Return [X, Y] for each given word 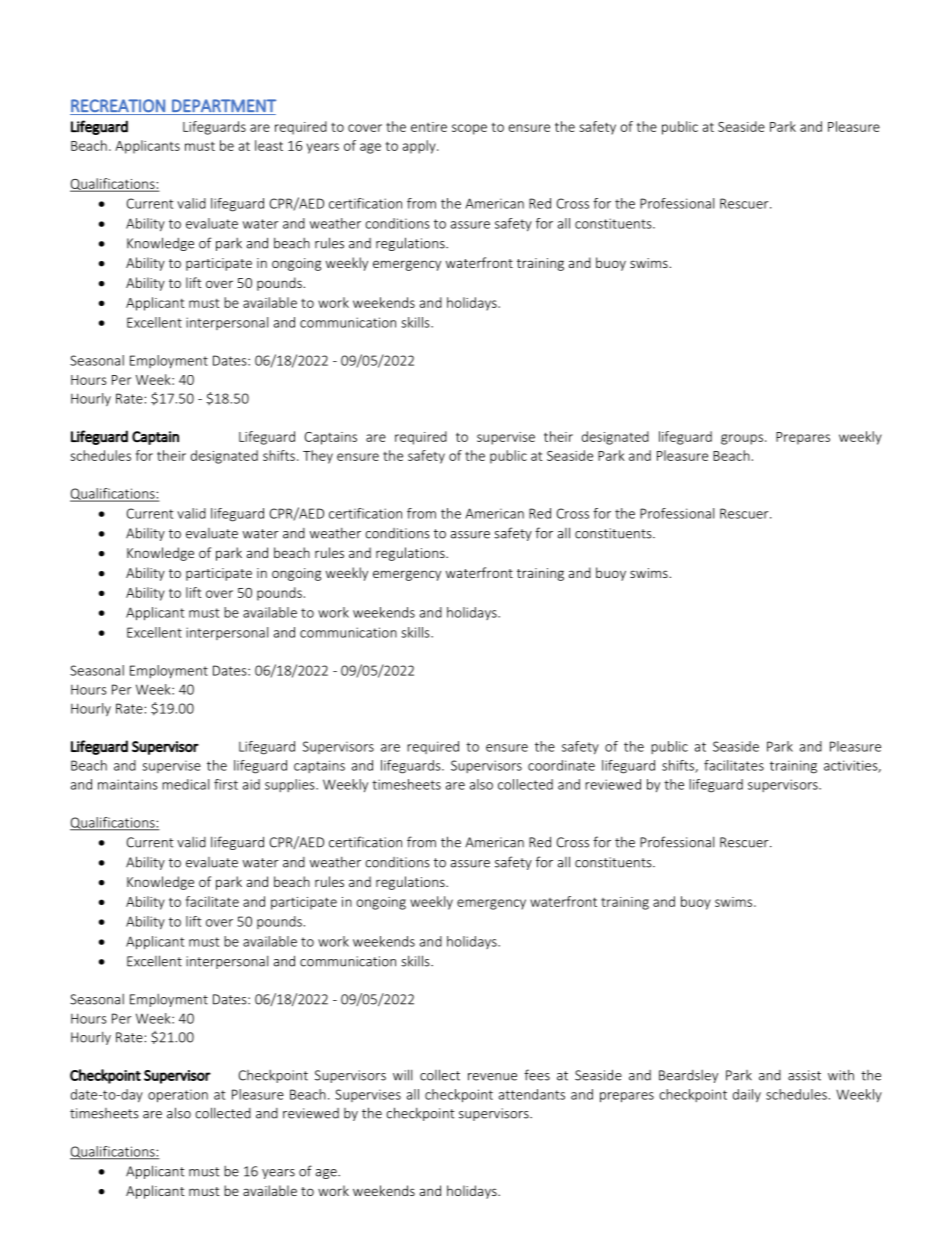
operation [178, 1096]
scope [469, 129]
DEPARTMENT [224, 105]
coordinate [561, 765]
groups [742, 439]
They [318, 457]
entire [429, 127]
